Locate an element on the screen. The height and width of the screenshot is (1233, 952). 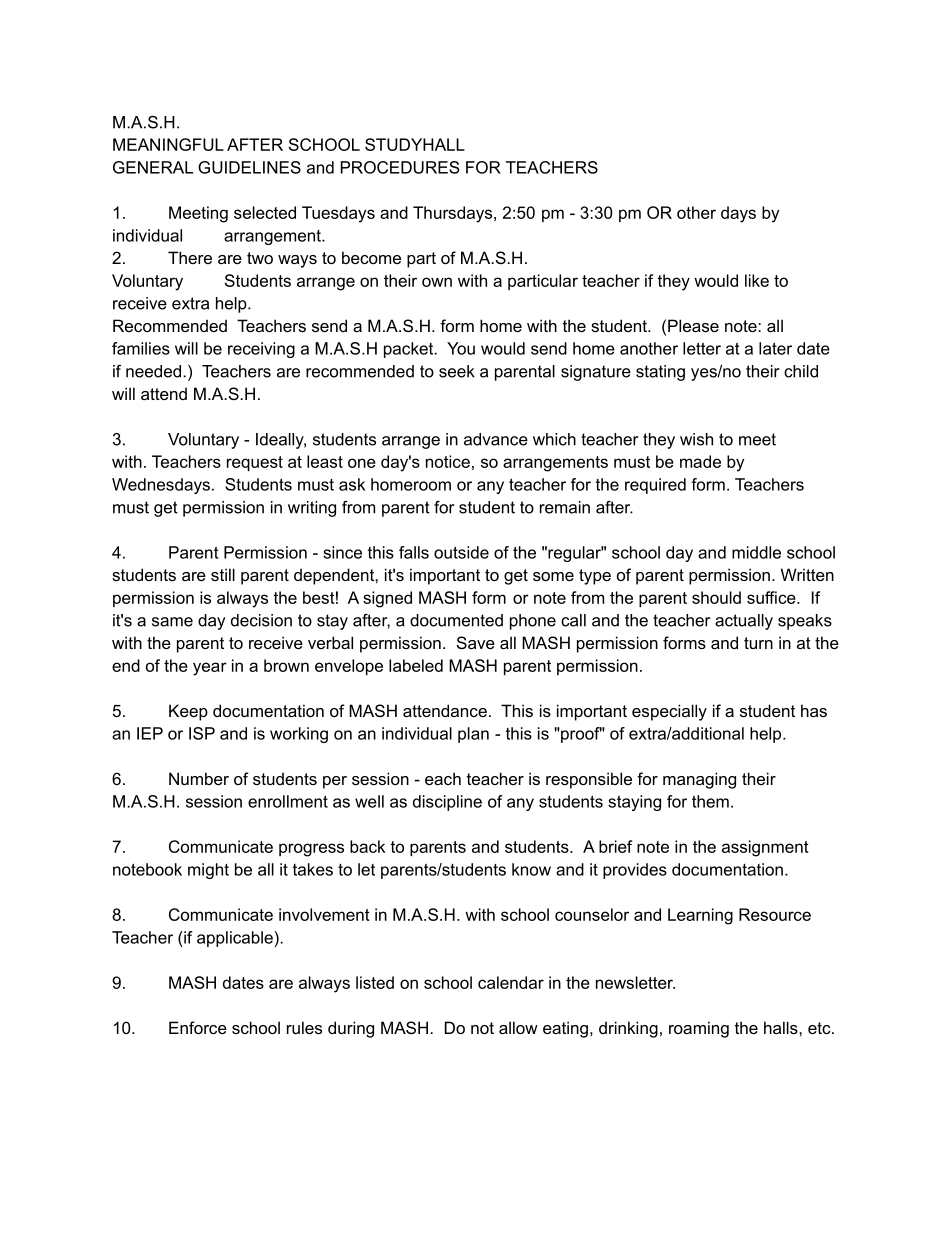
allow is located at coordinates (518, 1027).
